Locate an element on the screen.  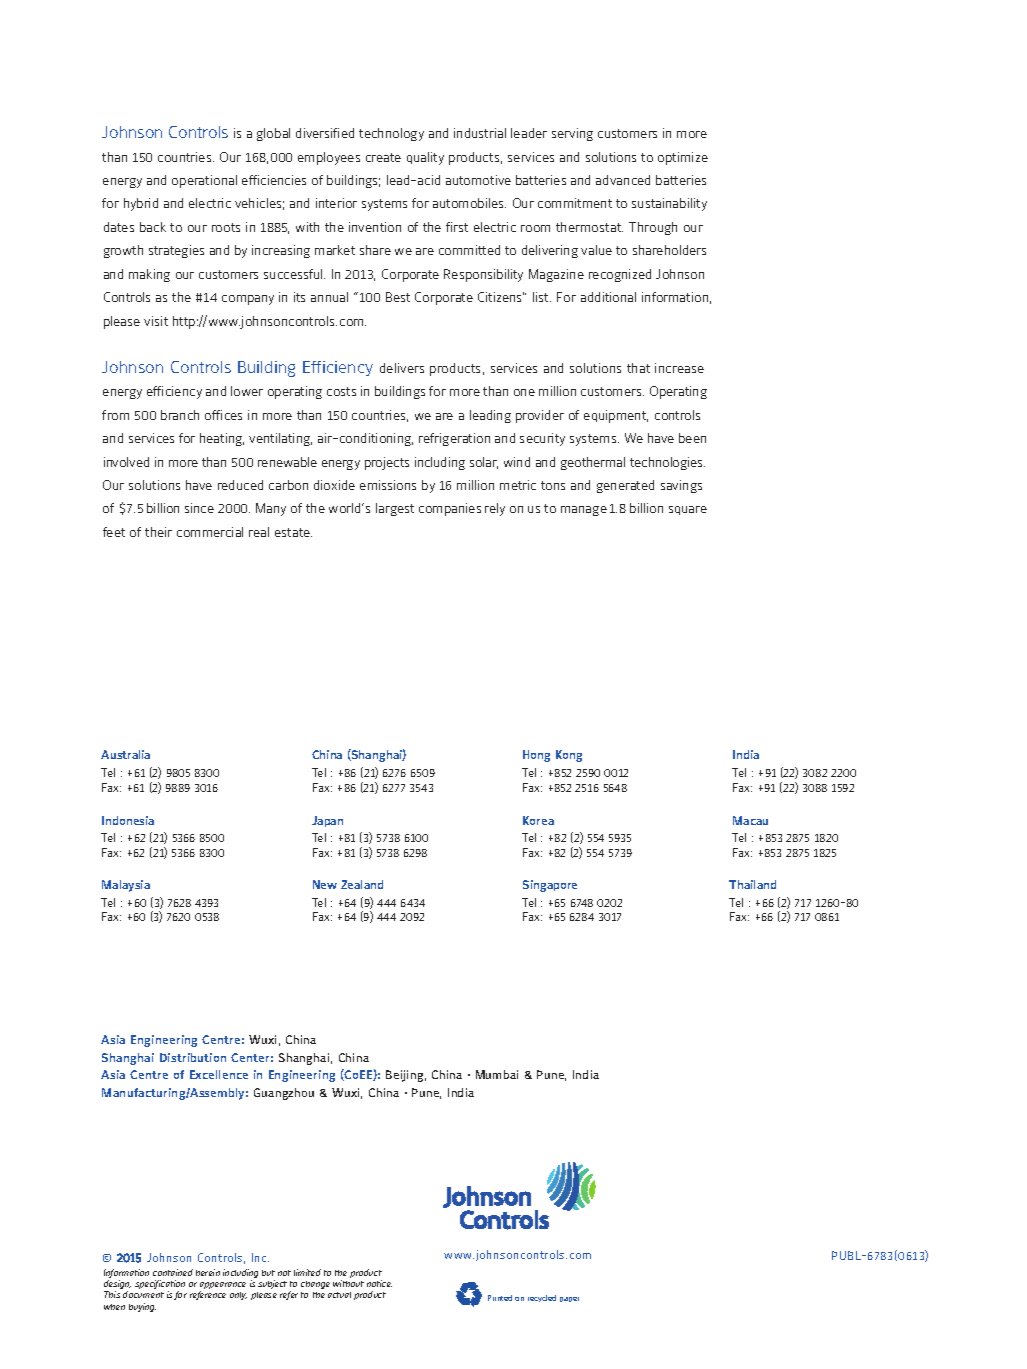
contained is located at coordinates (173, 1272).
